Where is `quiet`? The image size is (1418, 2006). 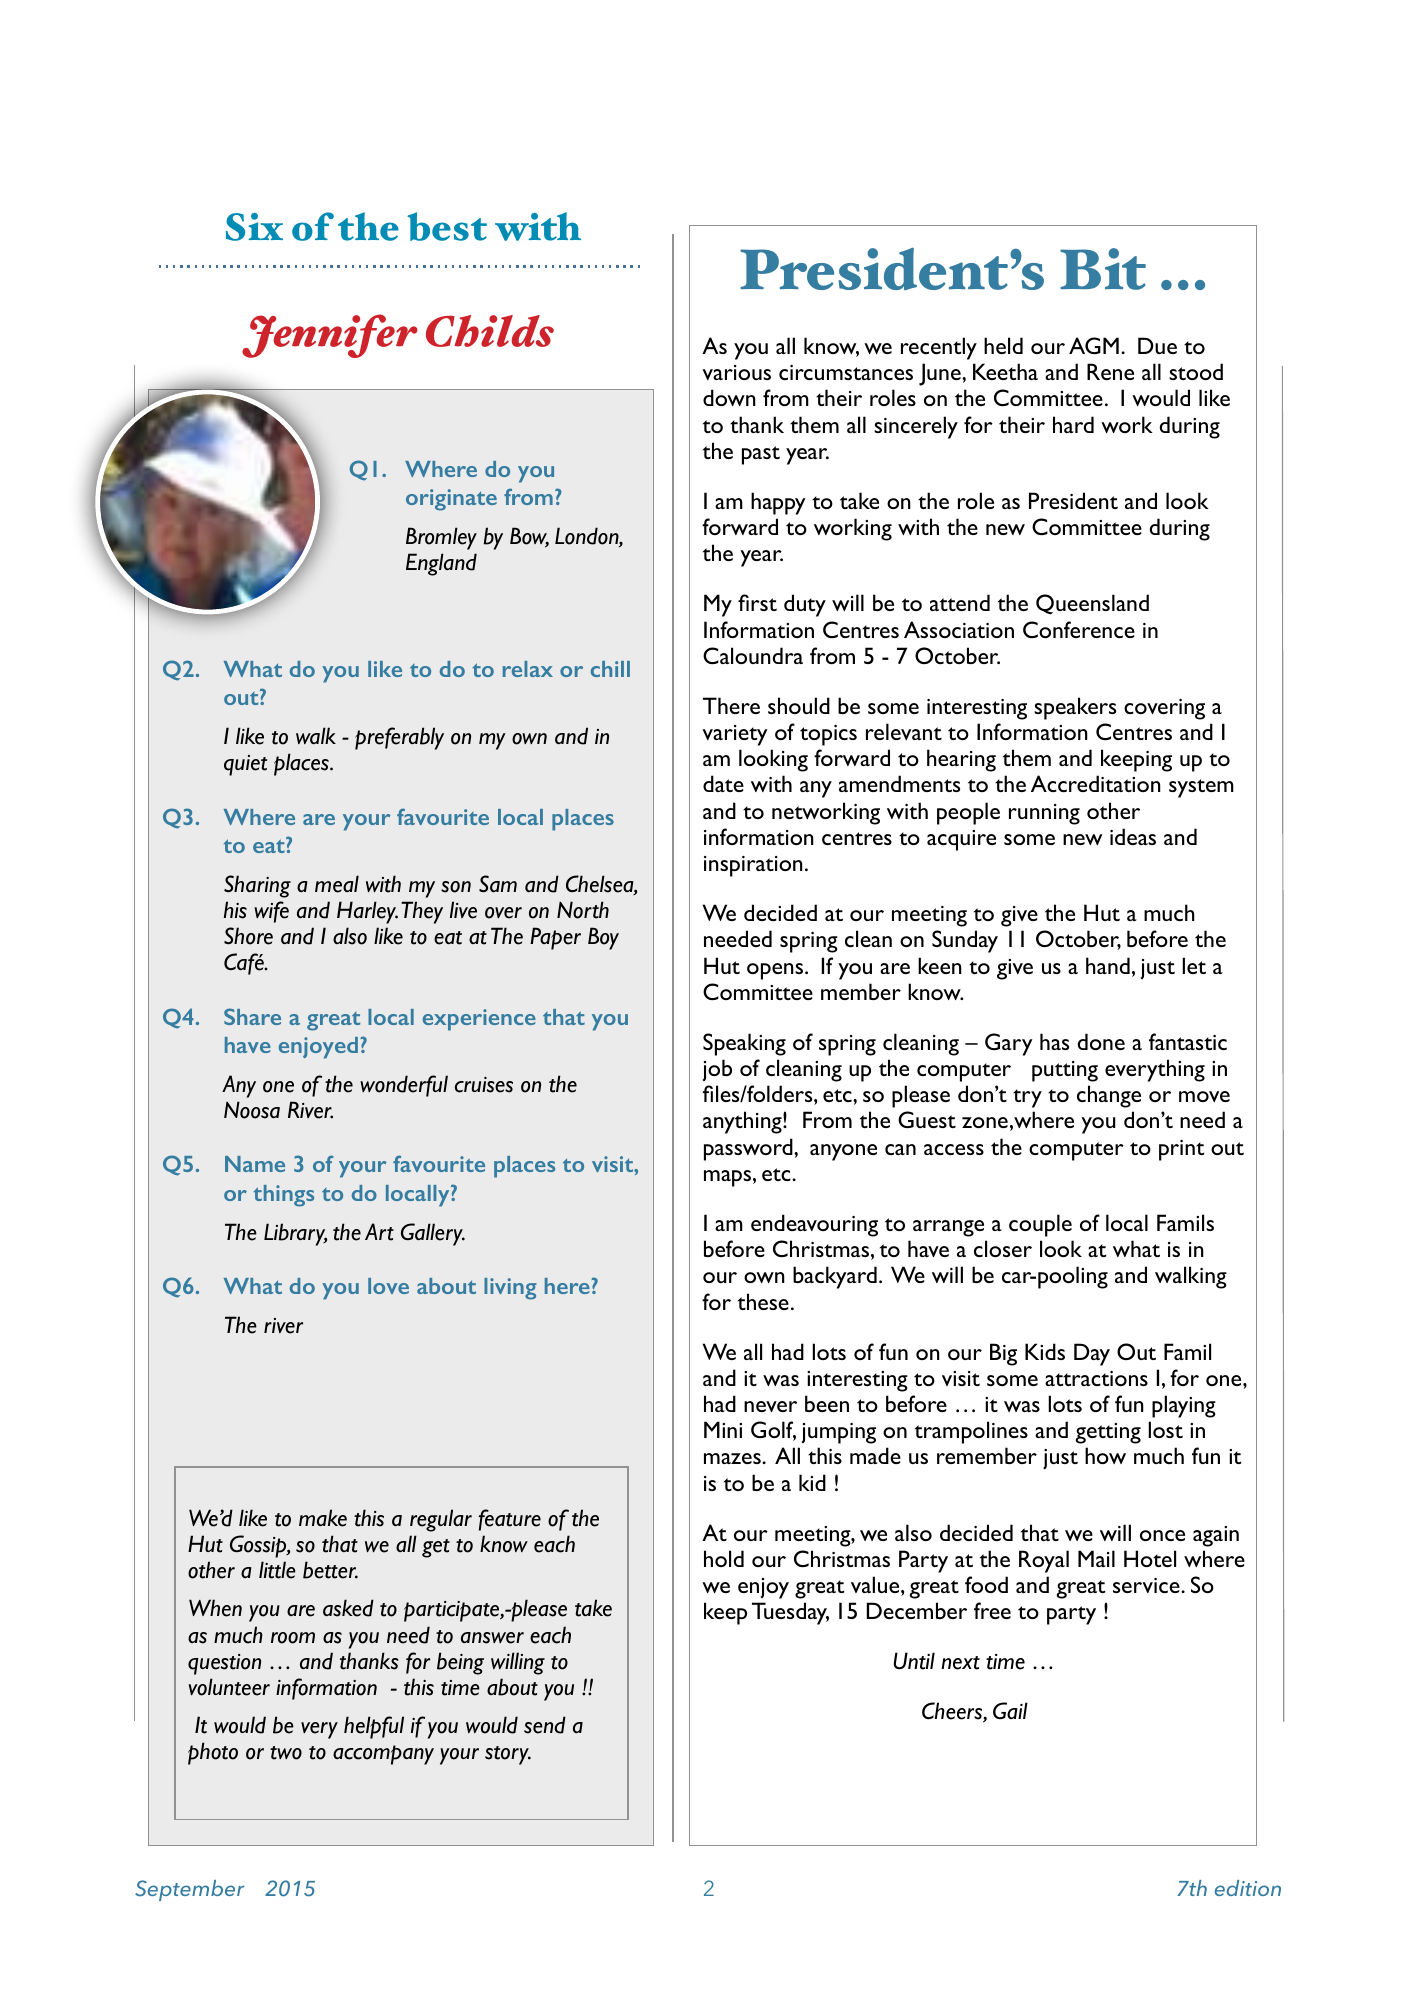
quiet is located at coordinates (245, 765).
